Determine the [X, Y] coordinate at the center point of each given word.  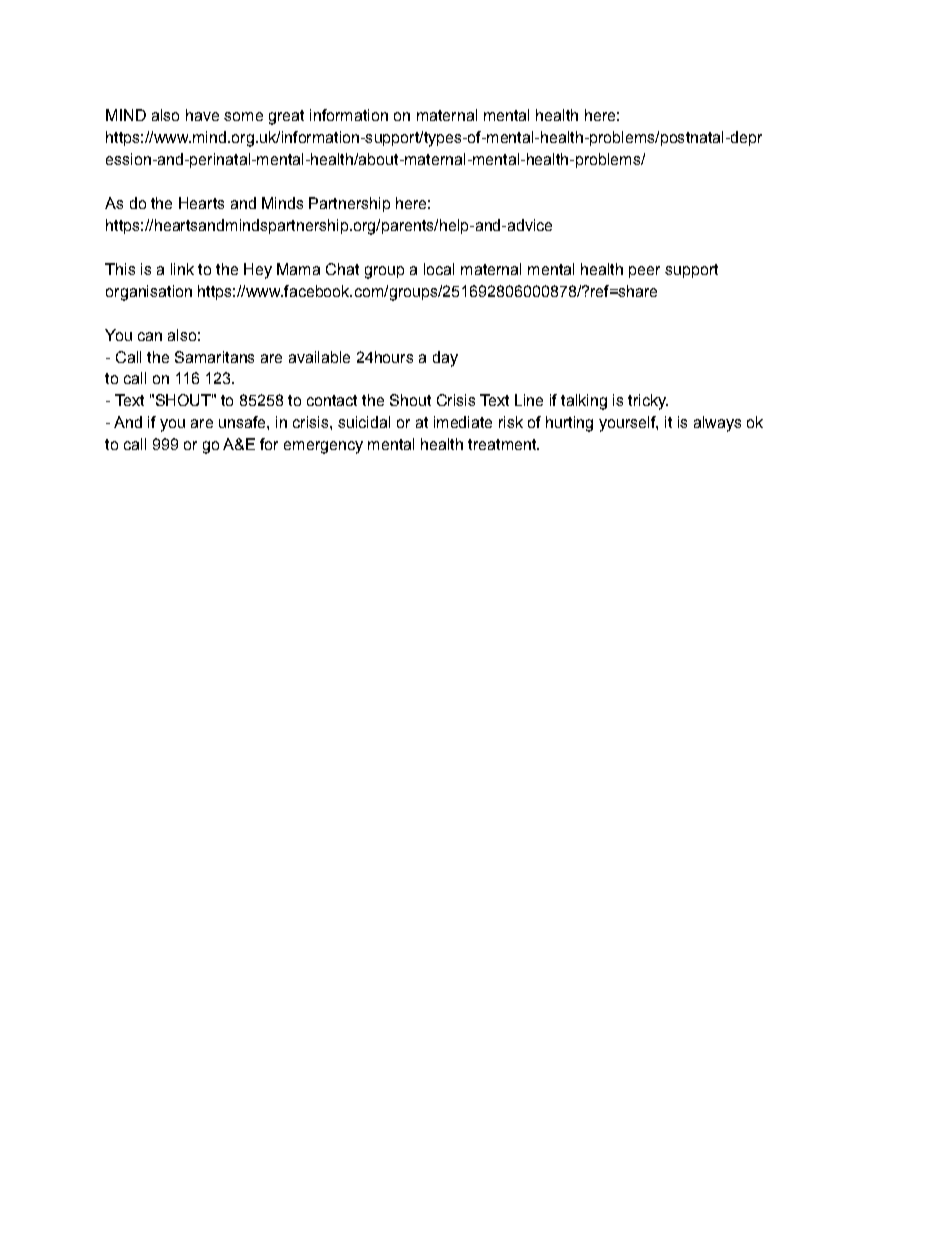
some [243, 116]
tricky [648, 402]
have [202, 115]
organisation [149, 293]
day [445, 359]
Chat [342, 269]
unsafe [243, 422]
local [439, 269]
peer [644, 272]
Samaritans [214, 357]
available [319, 357]
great [286, 117]
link [182, 269]
